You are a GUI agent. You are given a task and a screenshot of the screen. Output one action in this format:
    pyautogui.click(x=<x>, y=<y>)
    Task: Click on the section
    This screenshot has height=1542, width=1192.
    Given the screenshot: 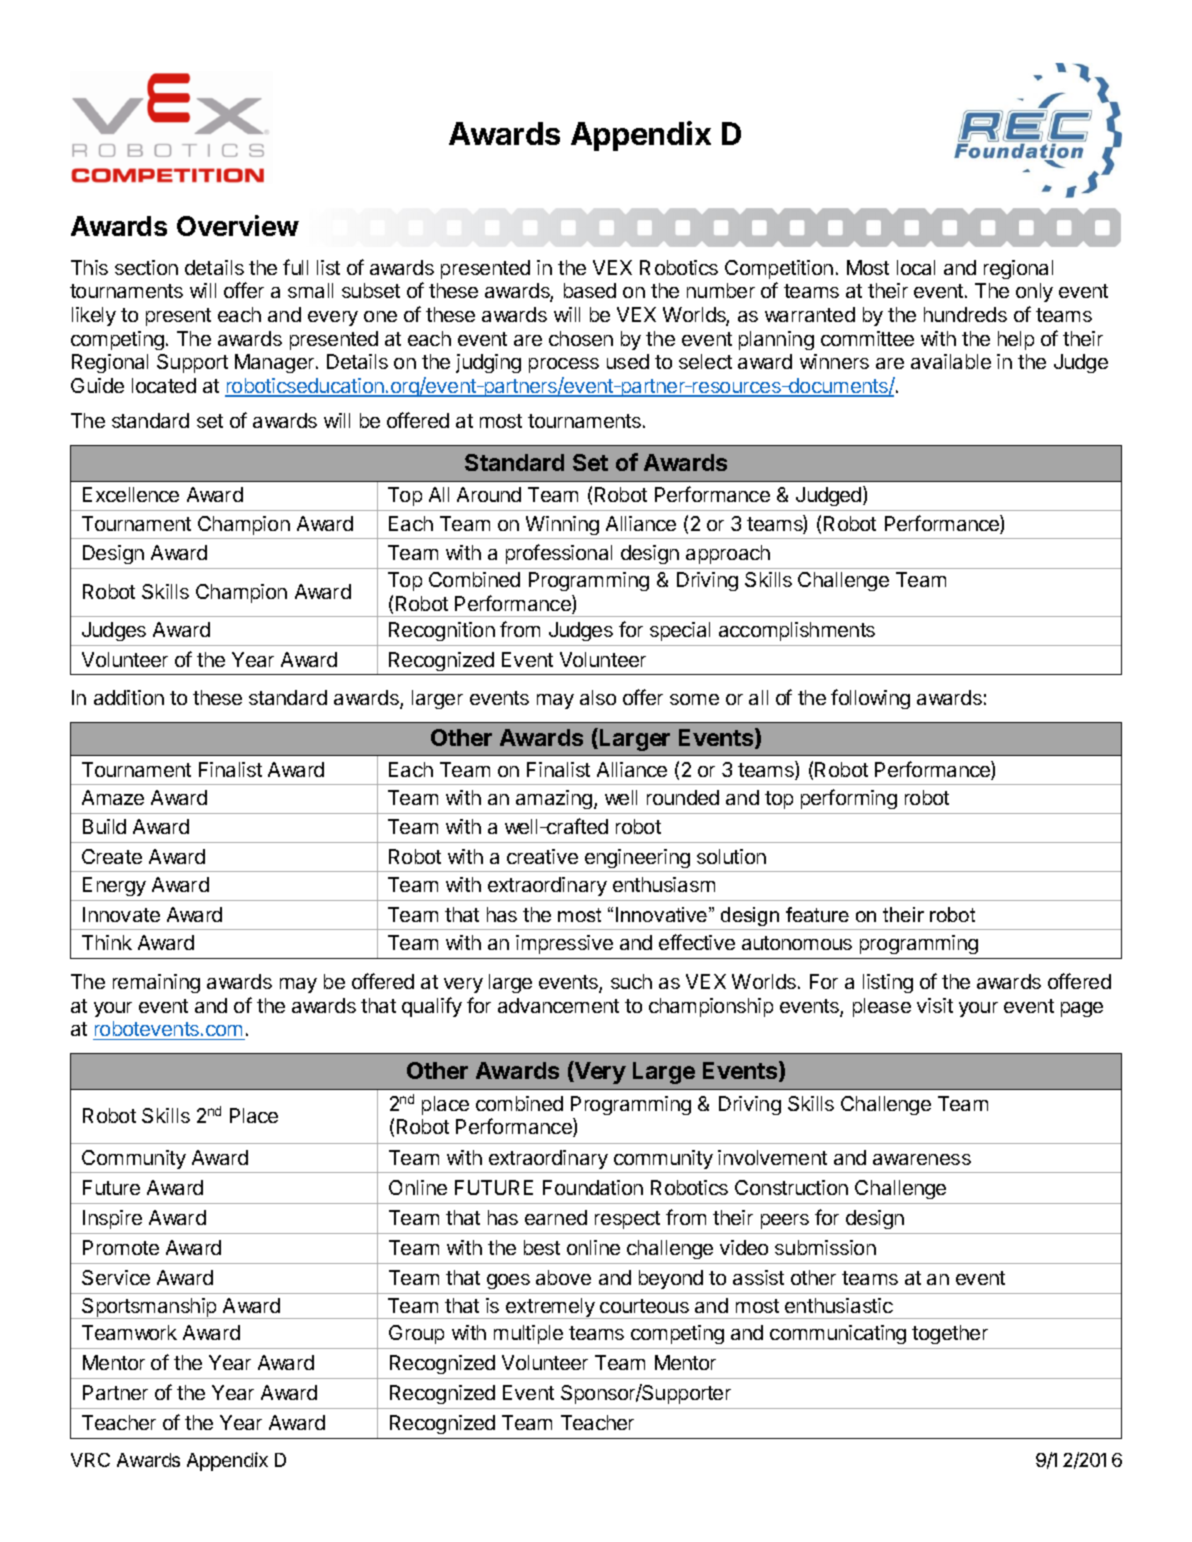 What is the action you would take?
    pyautogui.click(x=146, y=267)
